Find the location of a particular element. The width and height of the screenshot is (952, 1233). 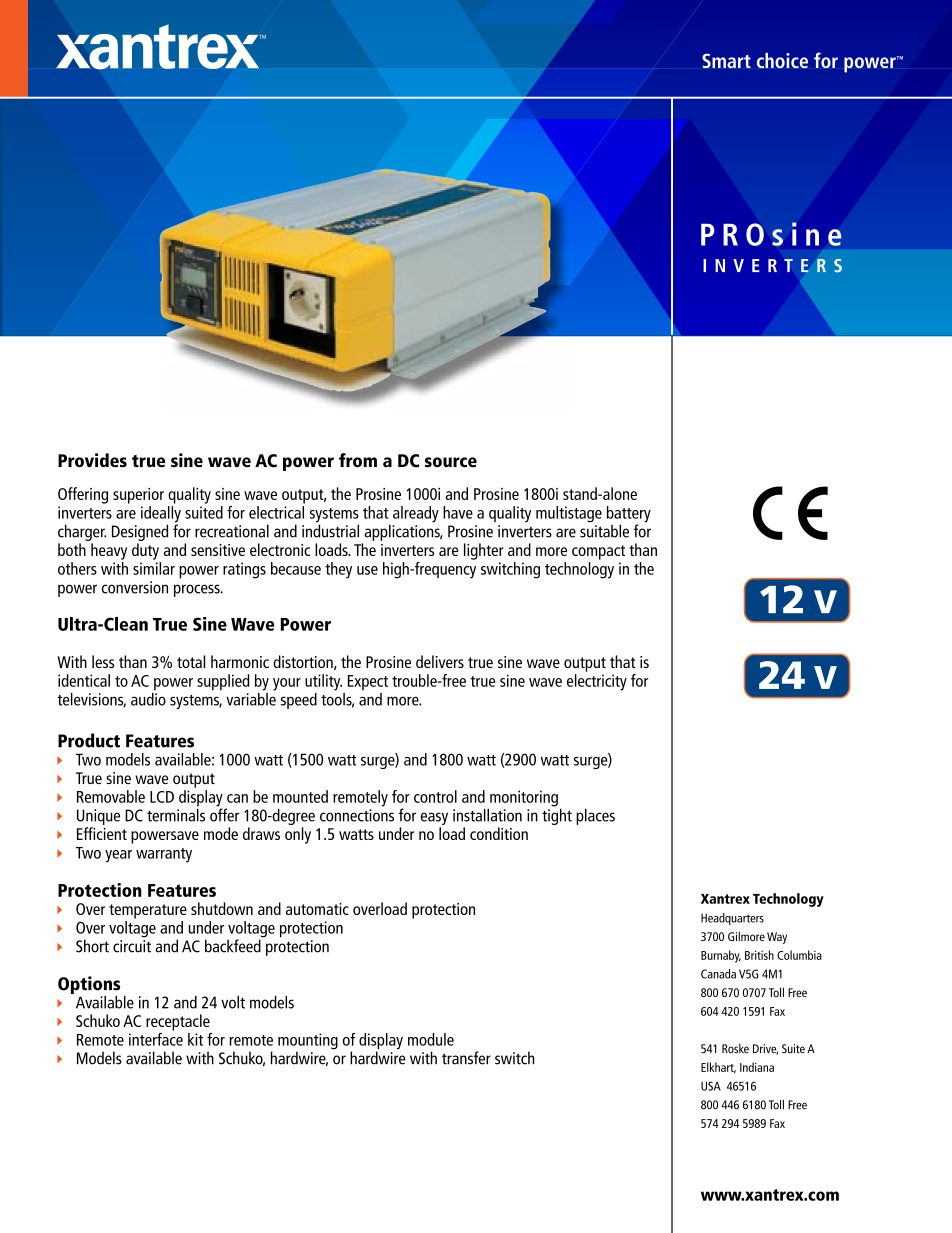

source is located at coordinates (451, 462).
